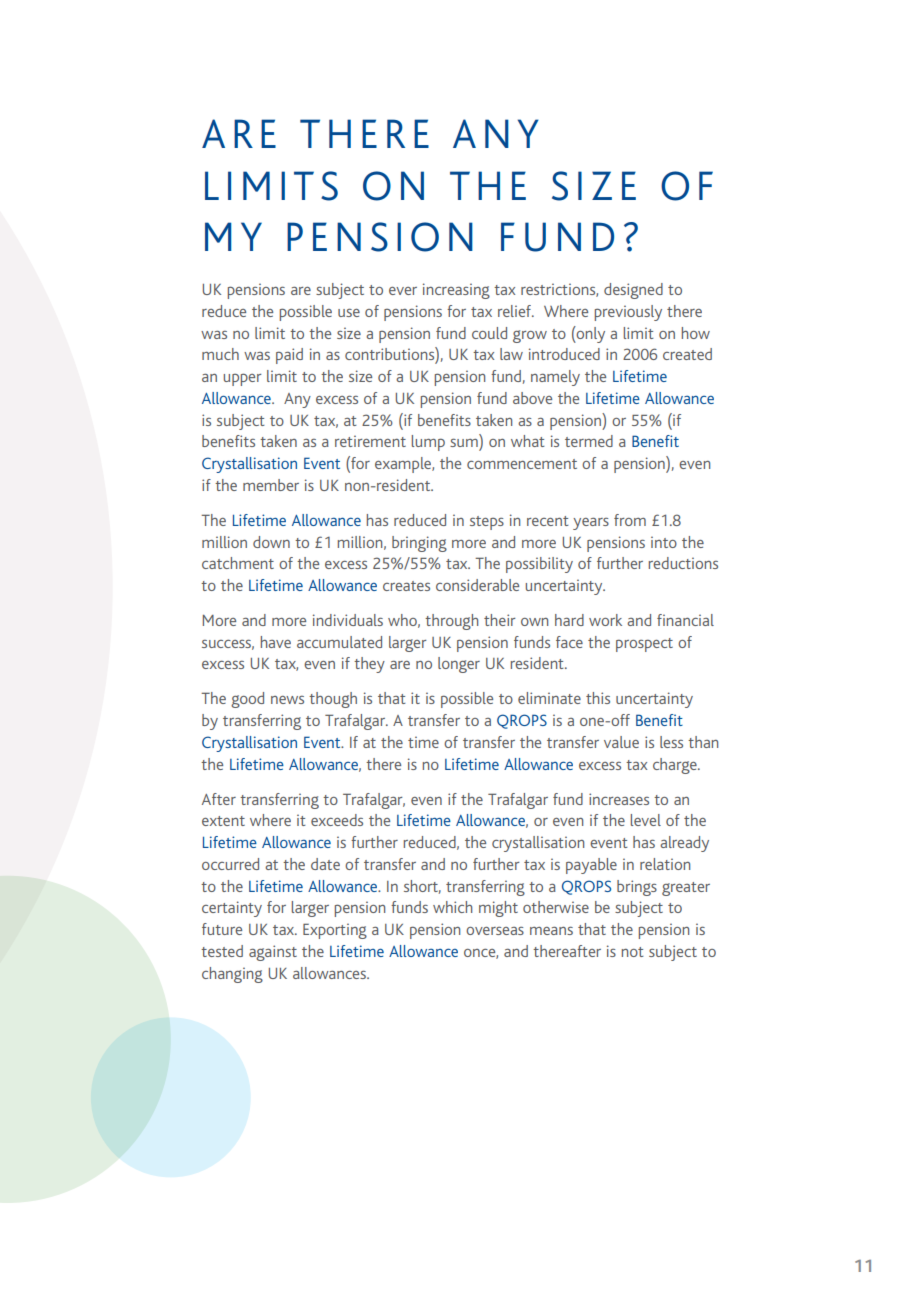 This screenshot has width=924, height=1308. I want to click on have, so click(276, 642).
